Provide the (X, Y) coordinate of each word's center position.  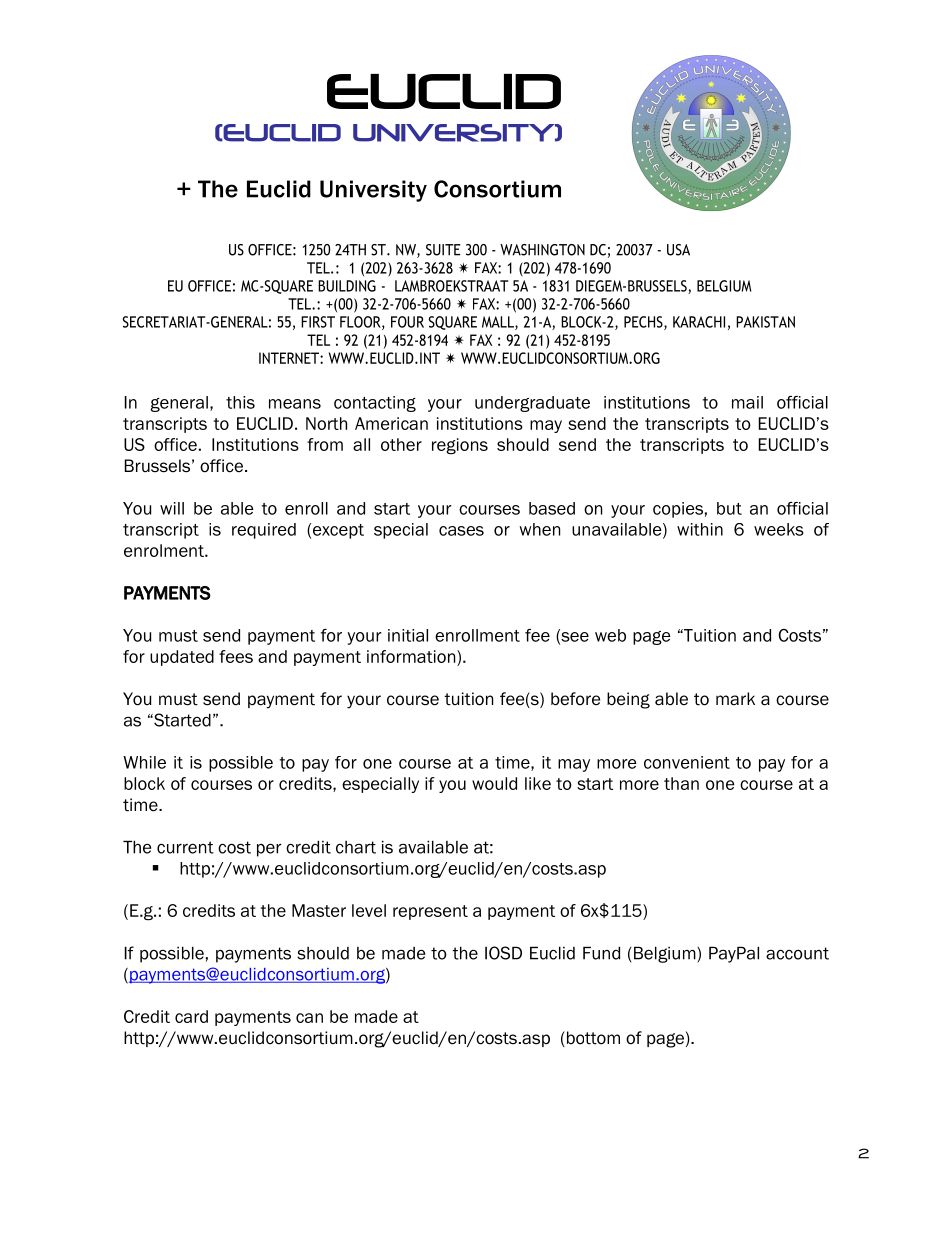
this (240, 402)
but (729, 508)
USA (678, 250)
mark (735, 699)
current (185, 847)
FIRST (318, 322)
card (191, 1016)
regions (460, 446)
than (681, 783)
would (494, 783)
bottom (592, 1039)
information (412, 656)
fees (236, 656)
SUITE (443, 250)
